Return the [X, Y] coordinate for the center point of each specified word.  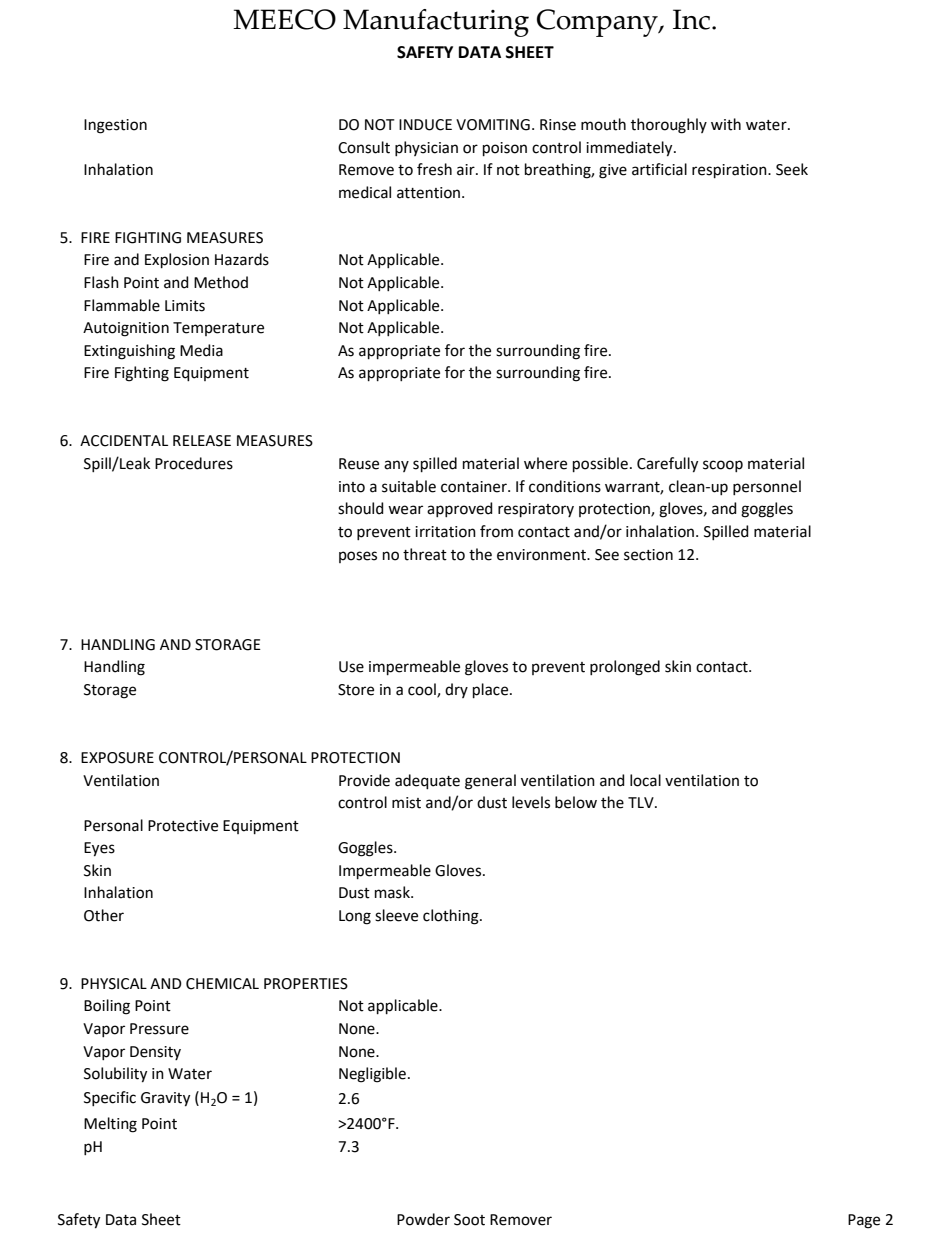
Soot [469, 1220]
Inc [693, 19]
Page [864, 1221]
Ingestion [115, 126]
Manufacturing [436, 23]
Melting [110, 1125]
